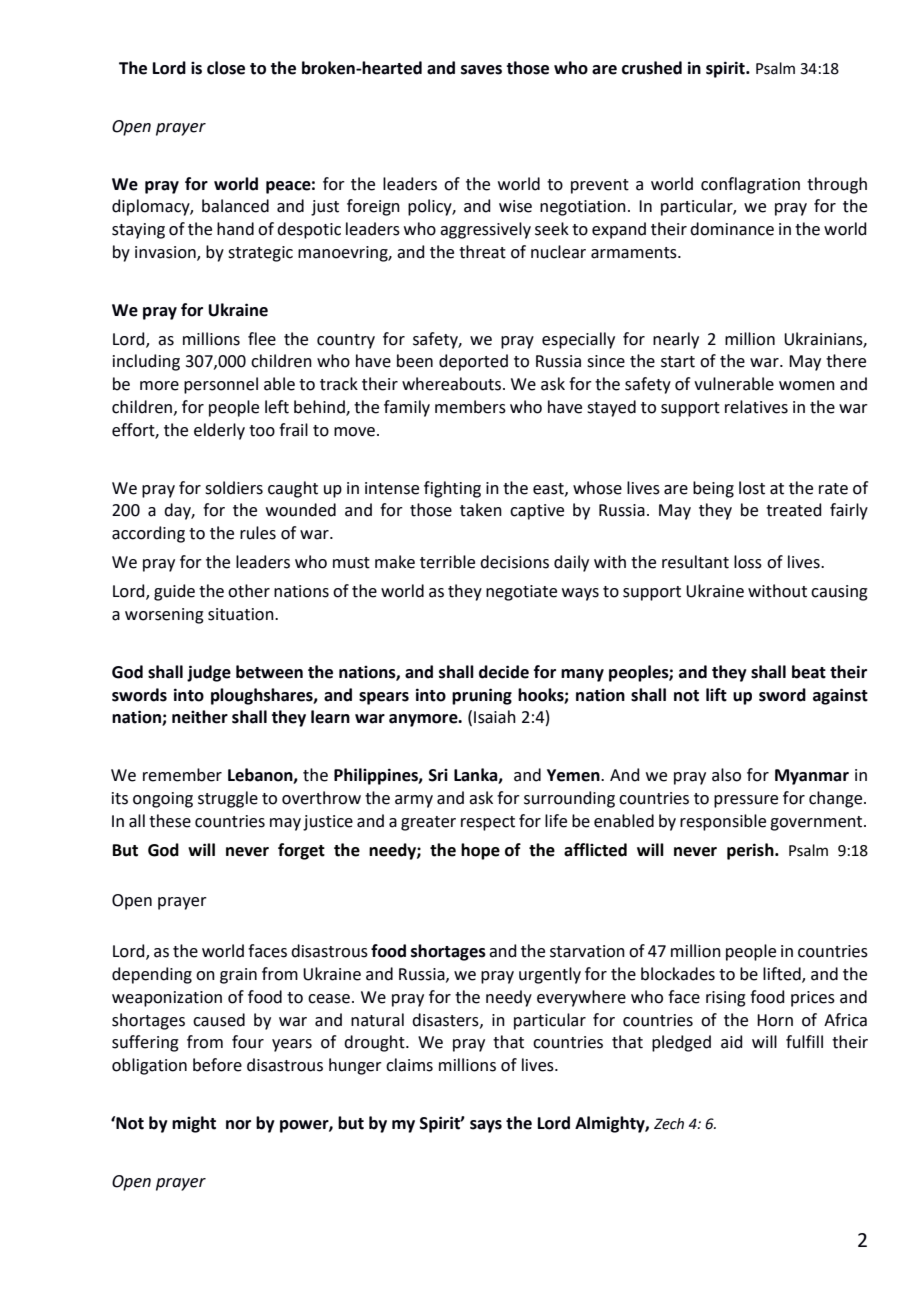  I want to click on elderly, so click(219, 431).
